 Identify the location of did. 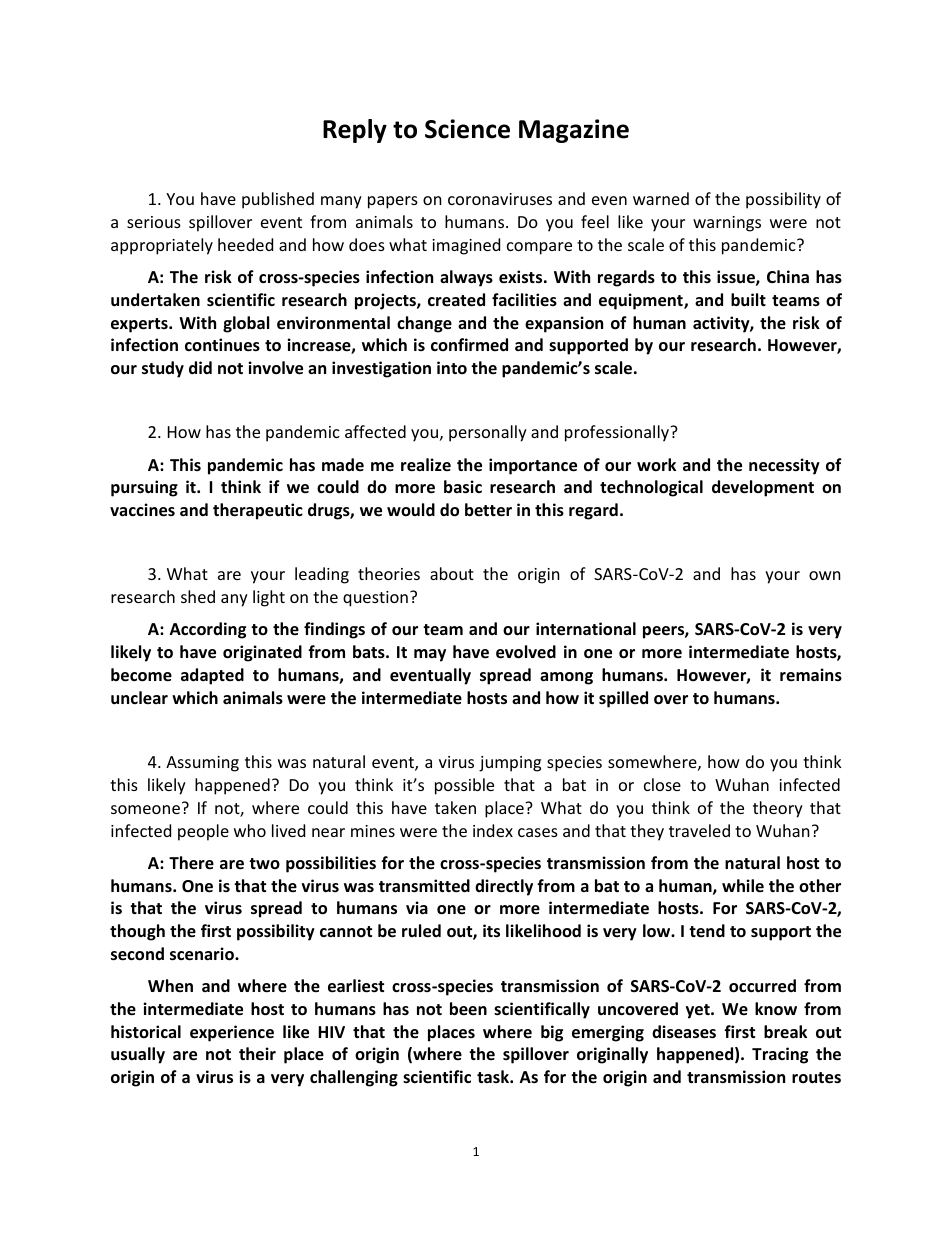
(200, 367).
